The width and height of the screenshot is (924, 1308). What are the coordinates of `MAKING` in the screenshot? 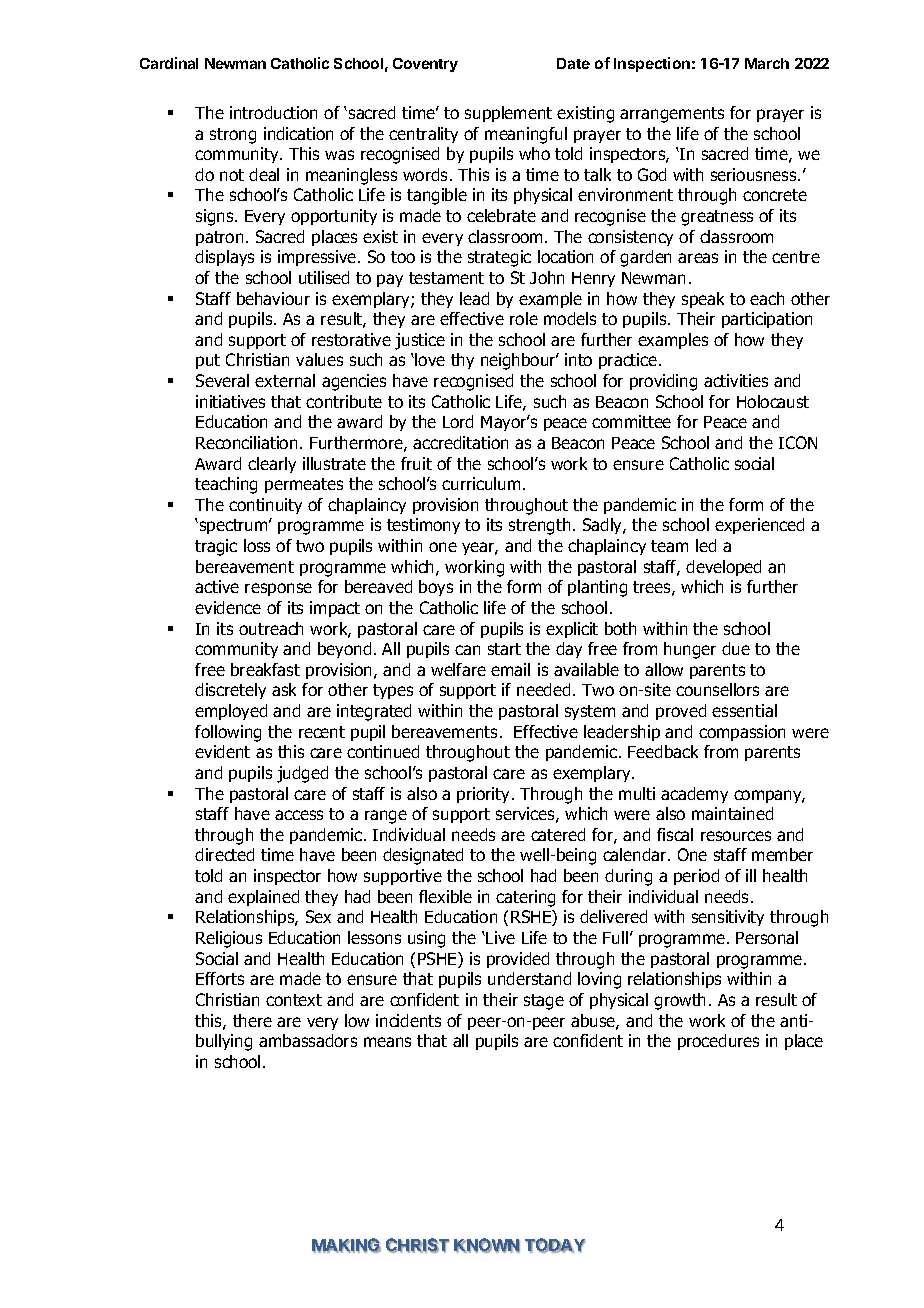 It's located at (346, 1245).
